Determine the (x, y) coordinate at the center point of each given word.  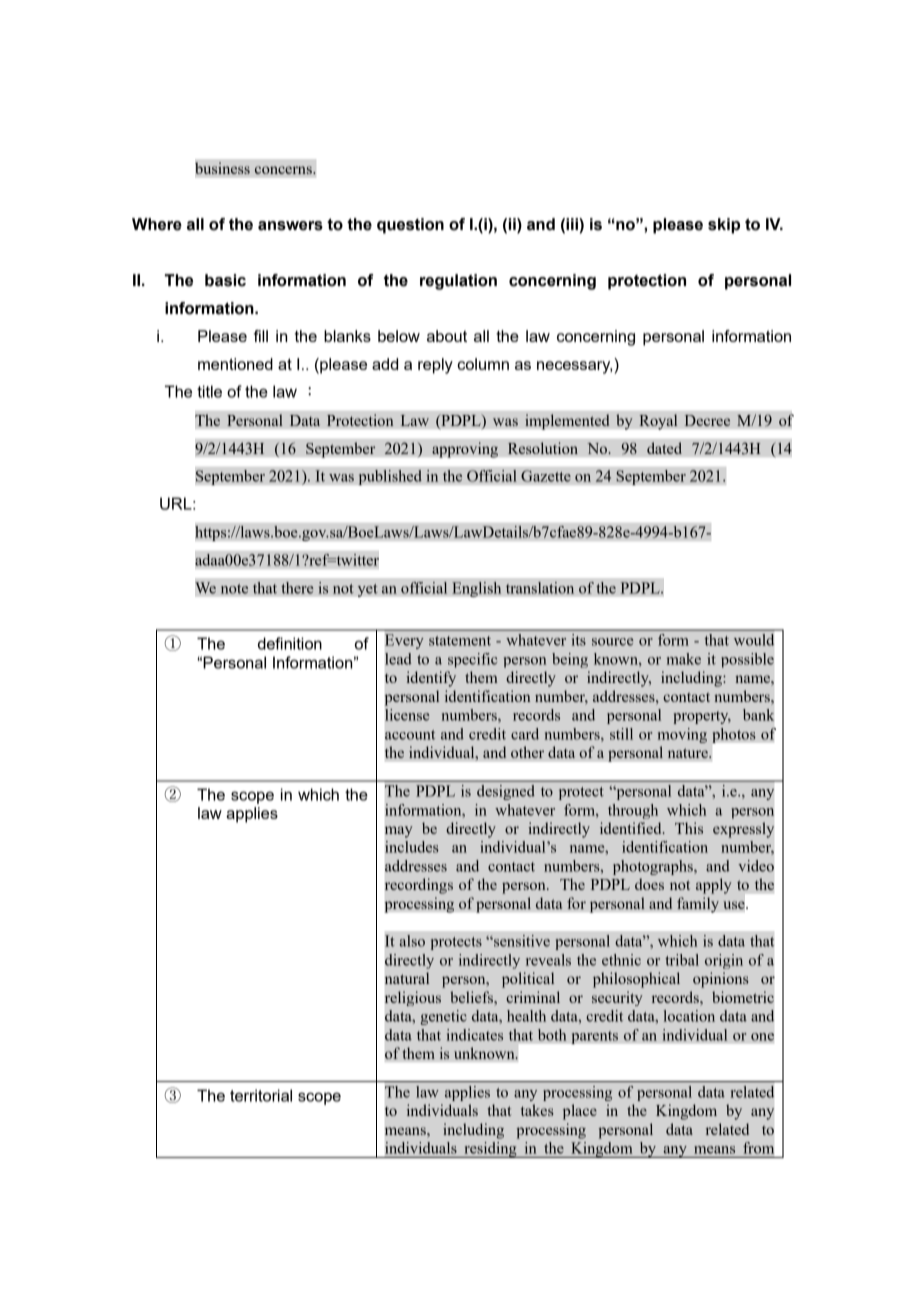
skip (724, 226)
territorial (261, 1095)
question (410, 226)
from (758, 1148)
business (222, 168)
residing (490, 1150)
